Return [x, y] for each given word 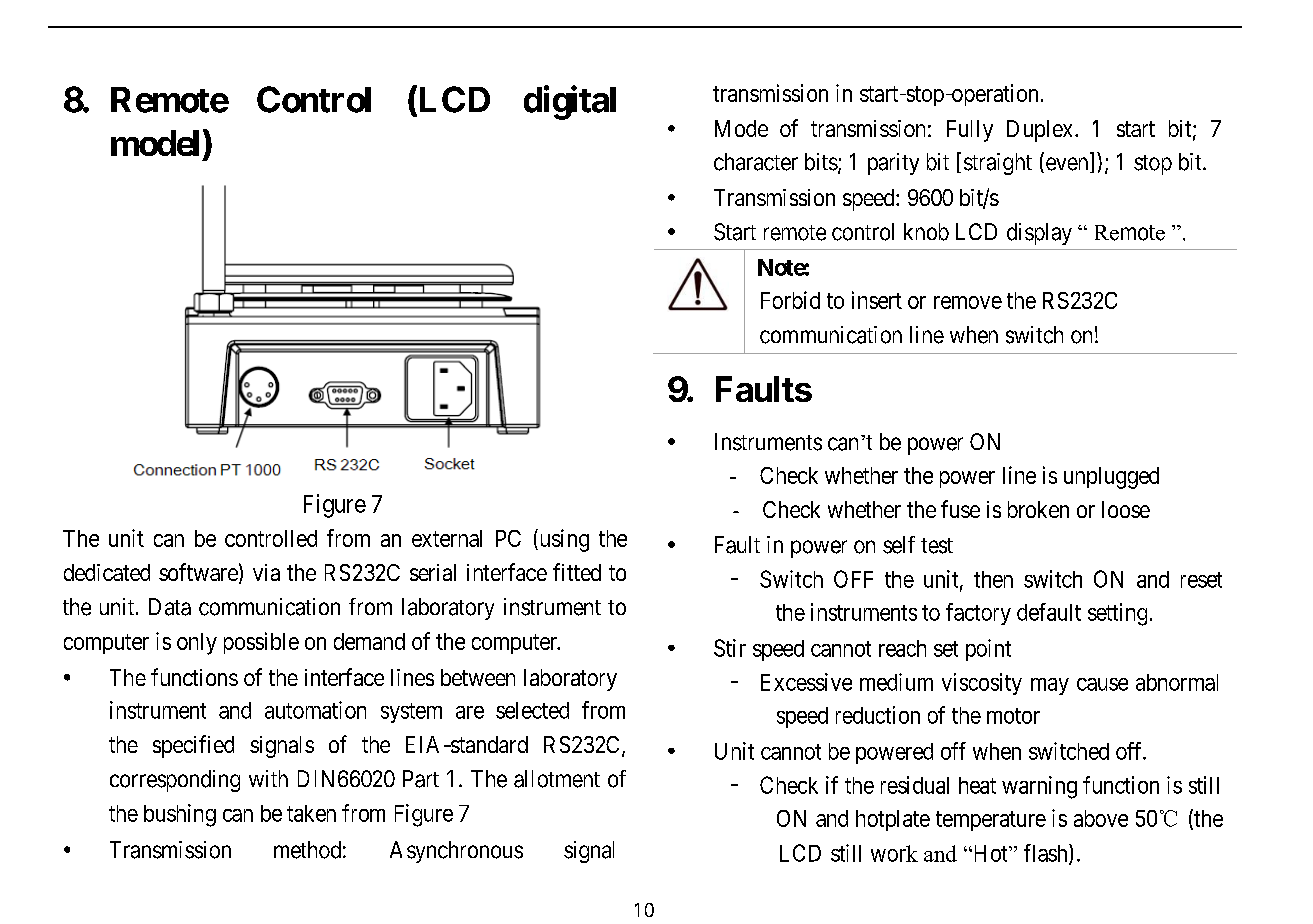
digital [570, 103]
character [756, 162]
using [563, 540]
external [447, 538]
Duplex [1041, 131]
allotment [557, 779]
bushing [180, 815]
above [1101, 818]
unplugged [1111, 478]
